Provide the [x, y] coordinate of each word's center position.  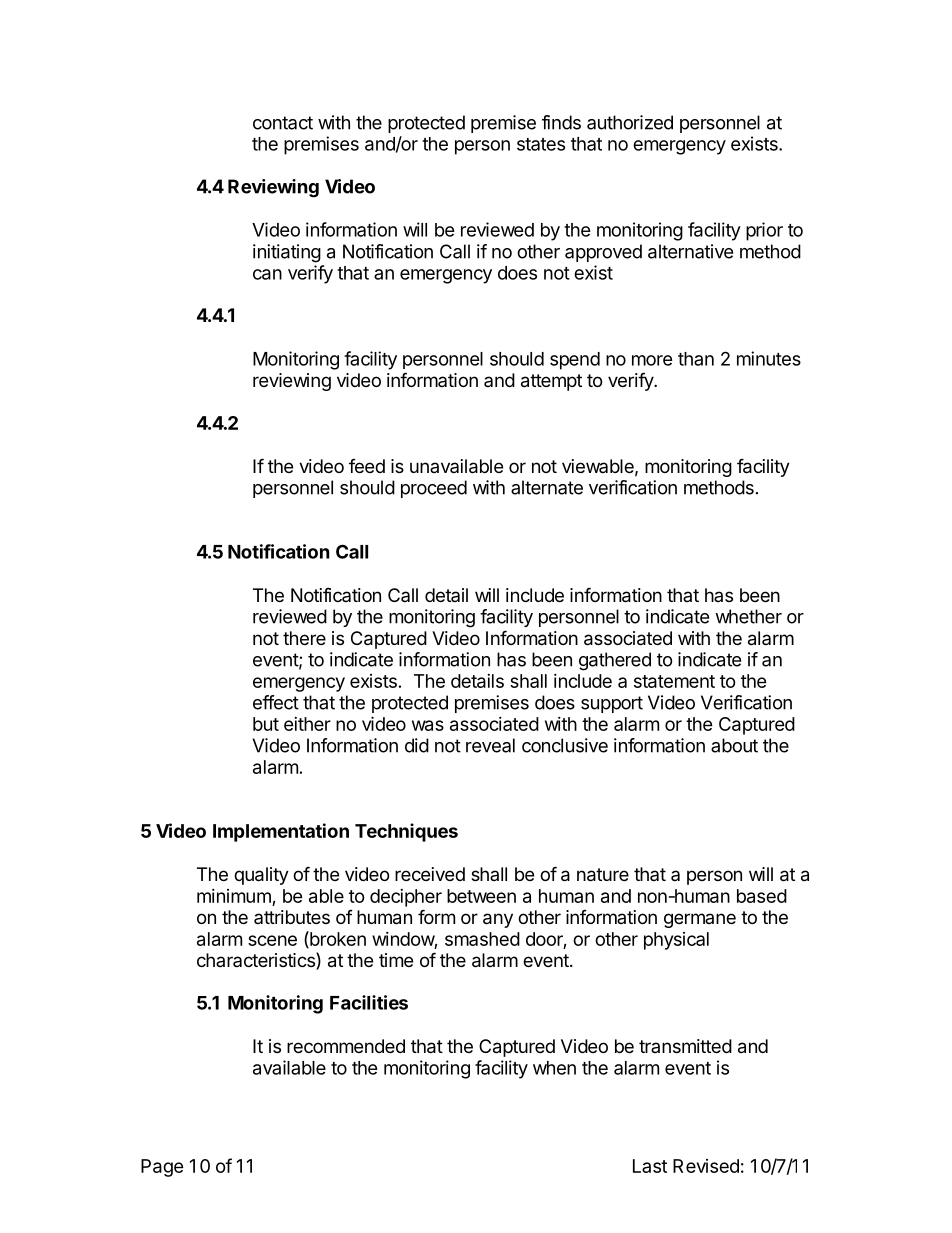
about [734, 745]
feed [367, 466]
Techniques [406, 832]
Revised [706, 1166]
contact [283, 123]
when [554, 1068]
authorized [630, 122]
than [696, 359]
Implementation [281, 832]
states [541, 144]
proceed [434, 489]
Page [162, 1168]
